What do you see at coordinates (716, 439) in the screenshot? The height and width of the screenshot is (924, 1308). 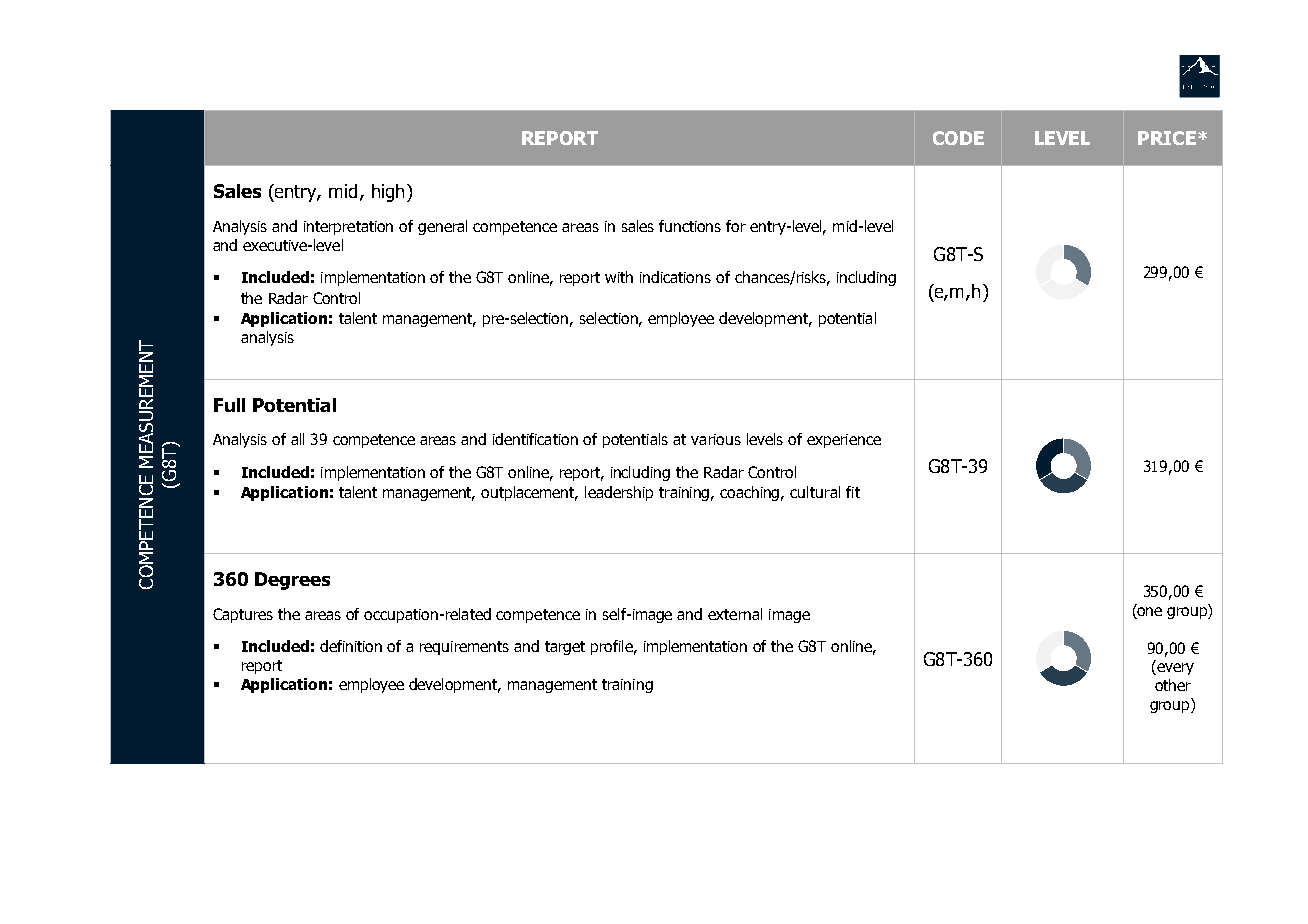 I see `various` at bounding box center [716, 439].
